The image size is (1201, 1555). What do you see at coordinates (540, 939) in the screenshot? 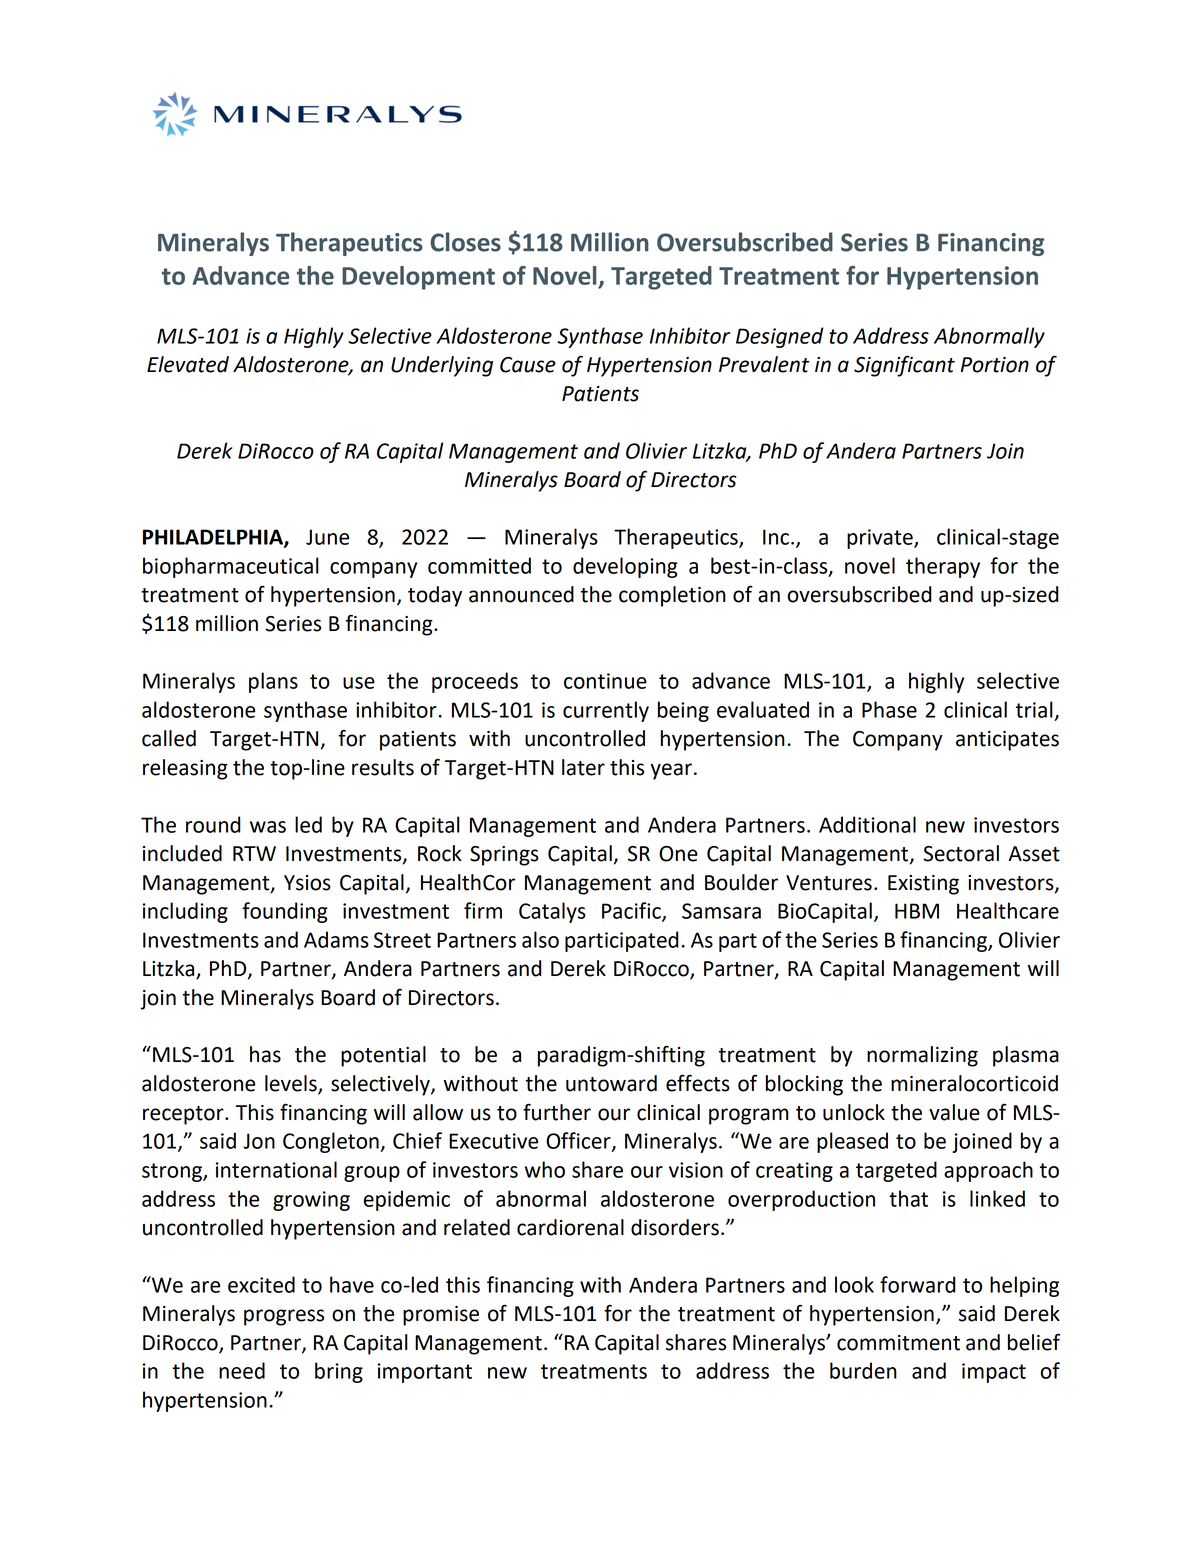
I see `also` at bounding box center [540, 939].
